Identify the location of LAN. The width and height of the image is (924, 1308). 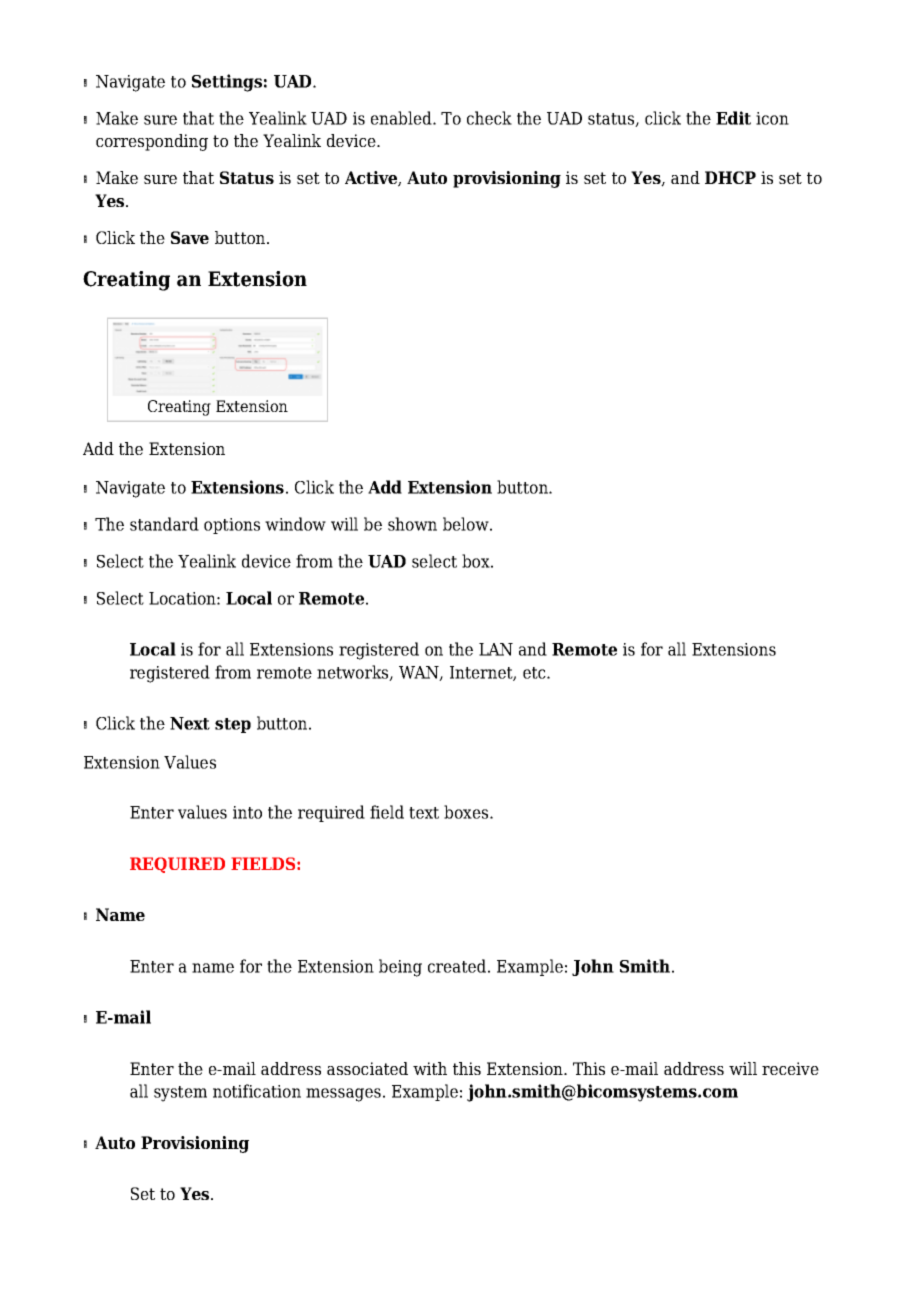
(496, 649).
